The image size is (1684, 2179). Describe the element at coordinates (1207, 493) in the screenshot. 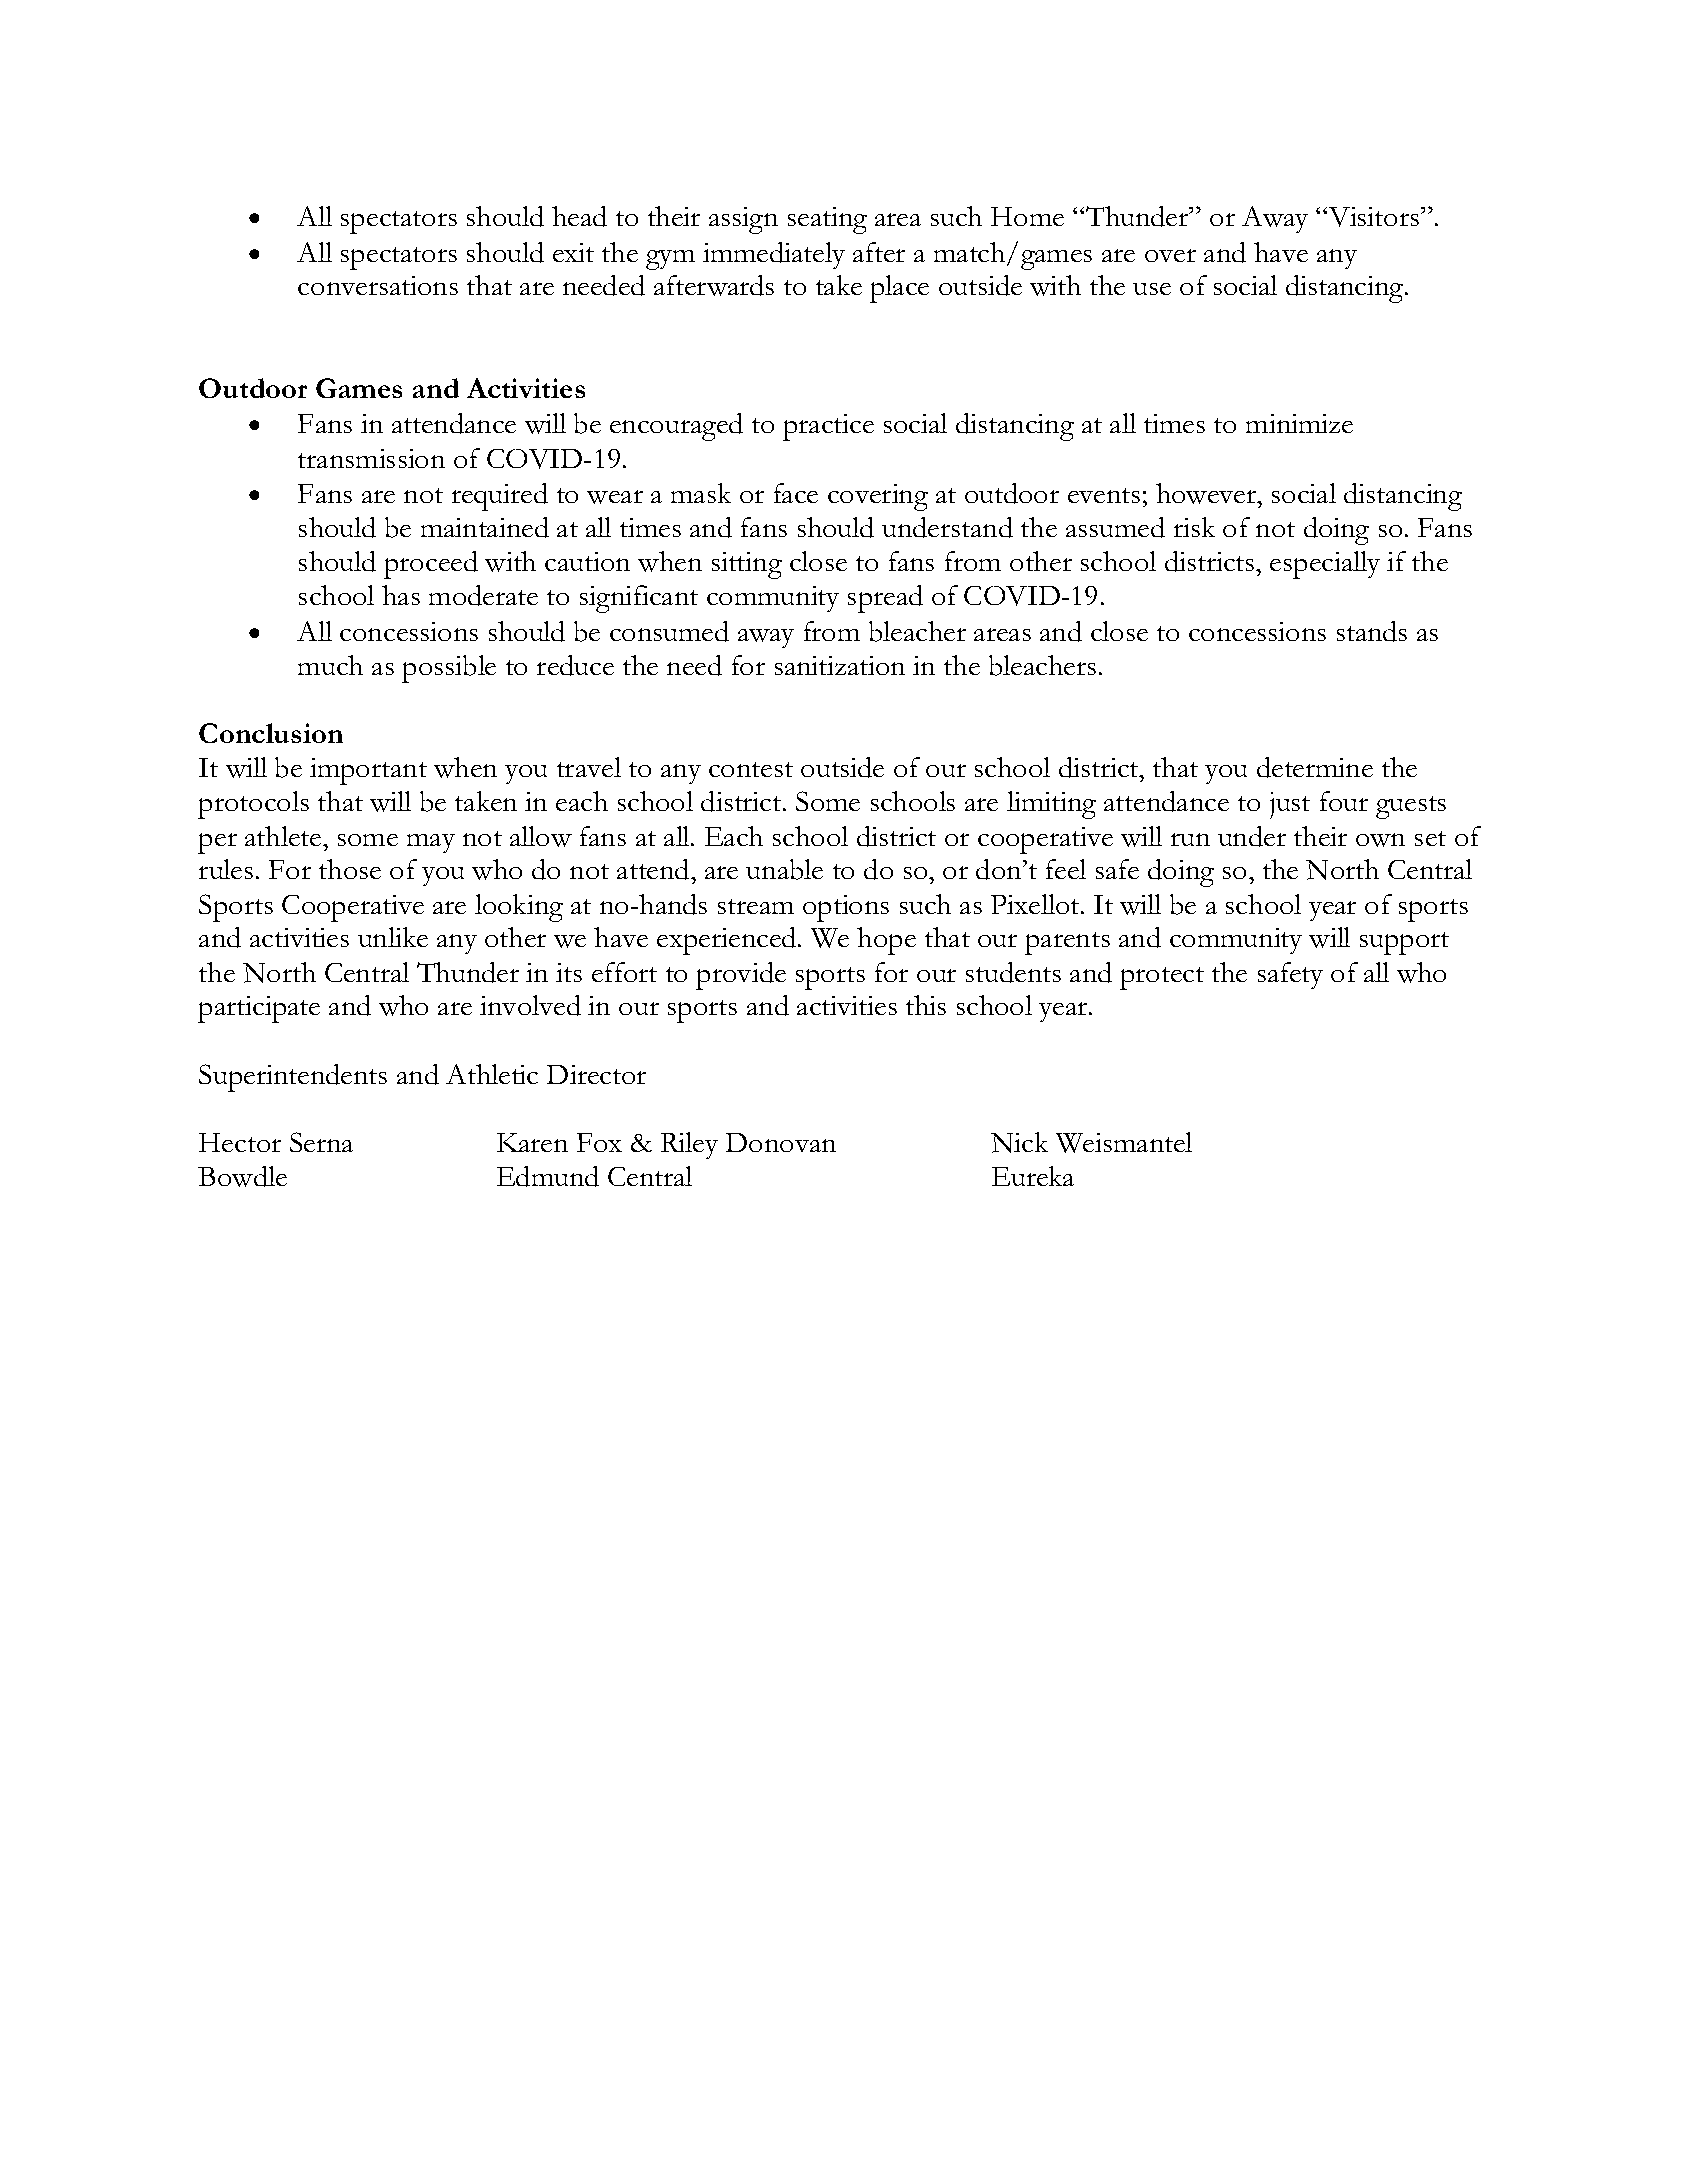

I see `however` at that location.
